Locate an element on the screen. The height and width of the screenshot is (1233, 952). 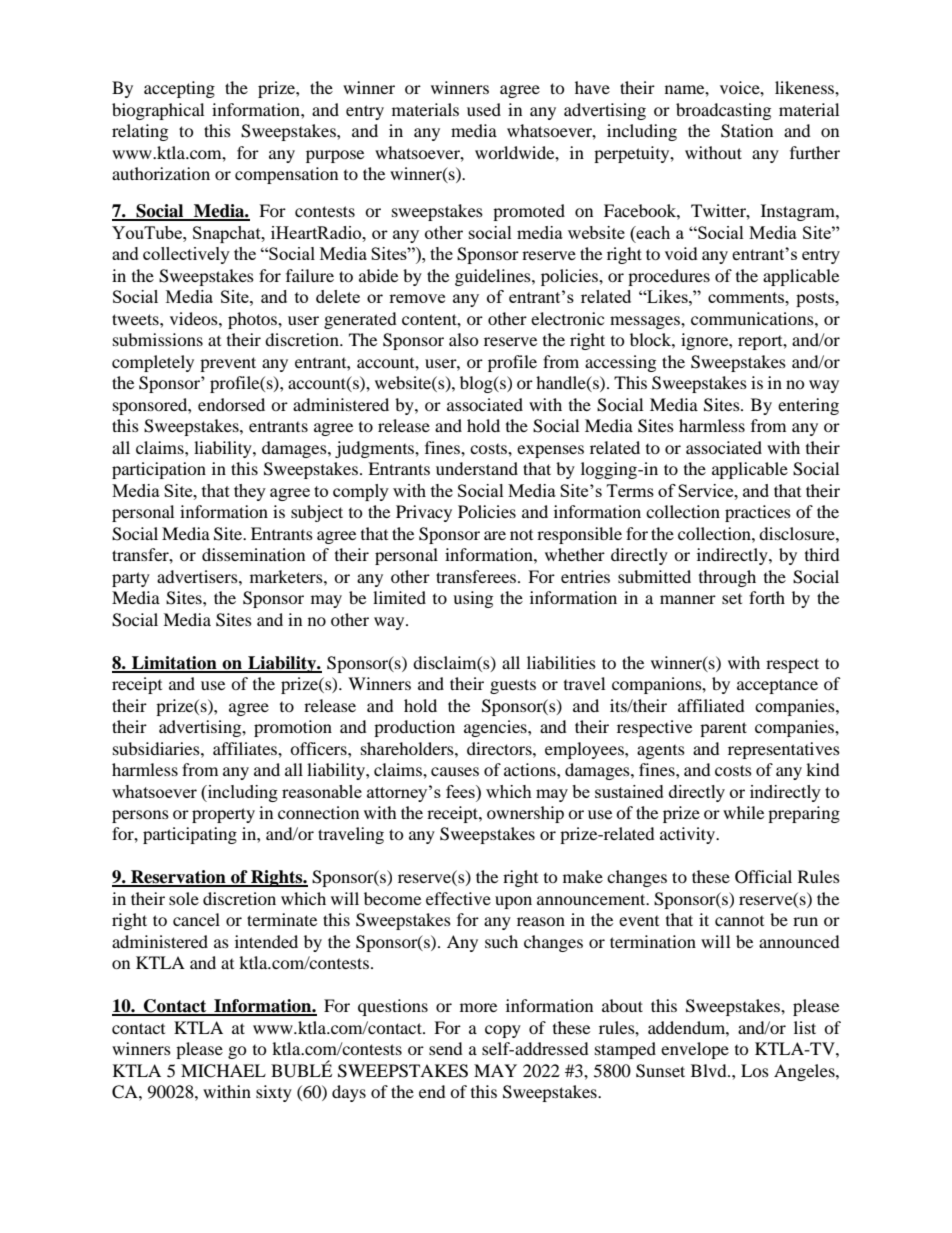
advertisers is located at coordinates (198, 576).
